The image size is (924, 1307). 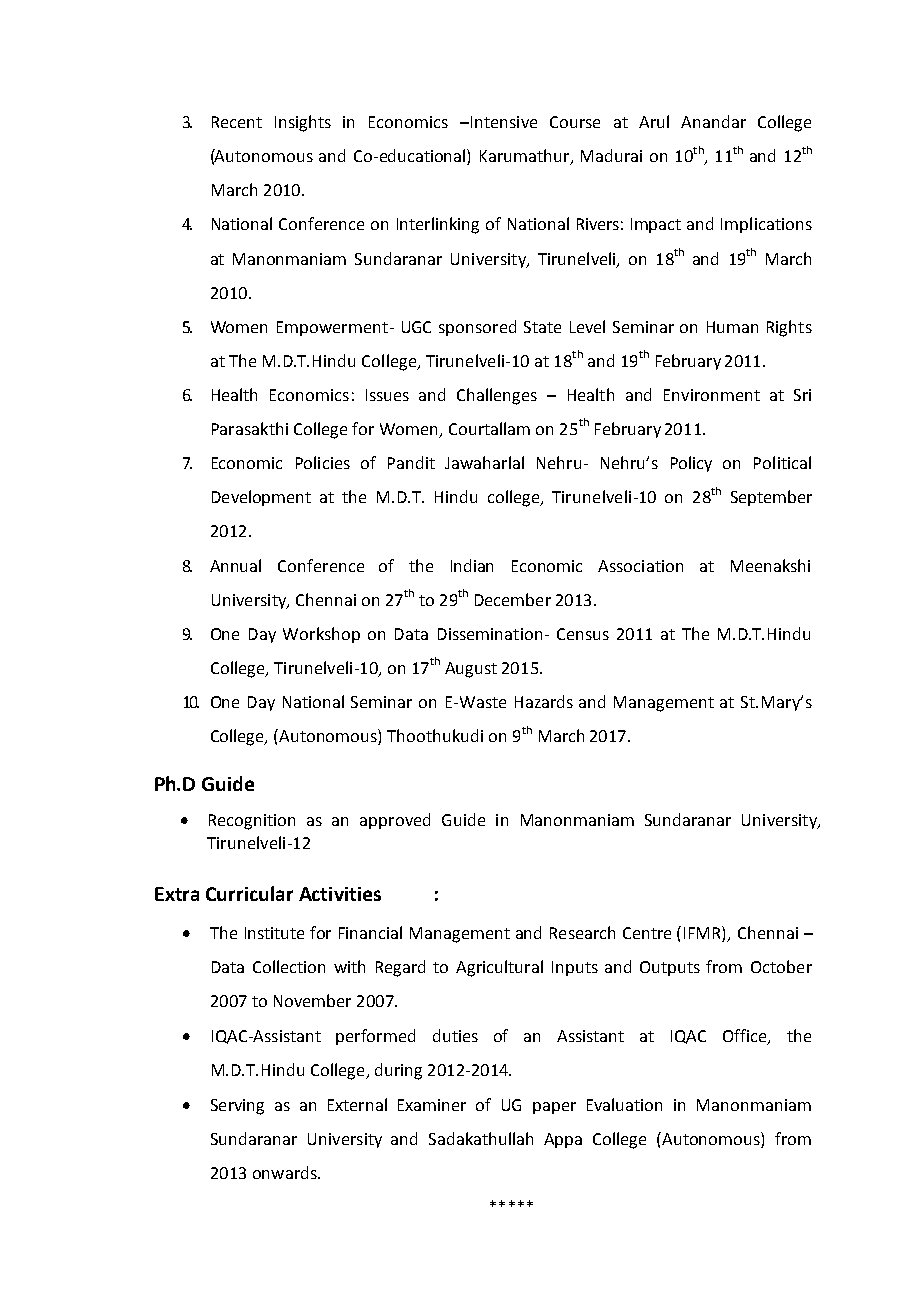 What do you see at coordinates (321, 635) in the screenshot?
I see `Workshop` at bounding box center [321, 635].
